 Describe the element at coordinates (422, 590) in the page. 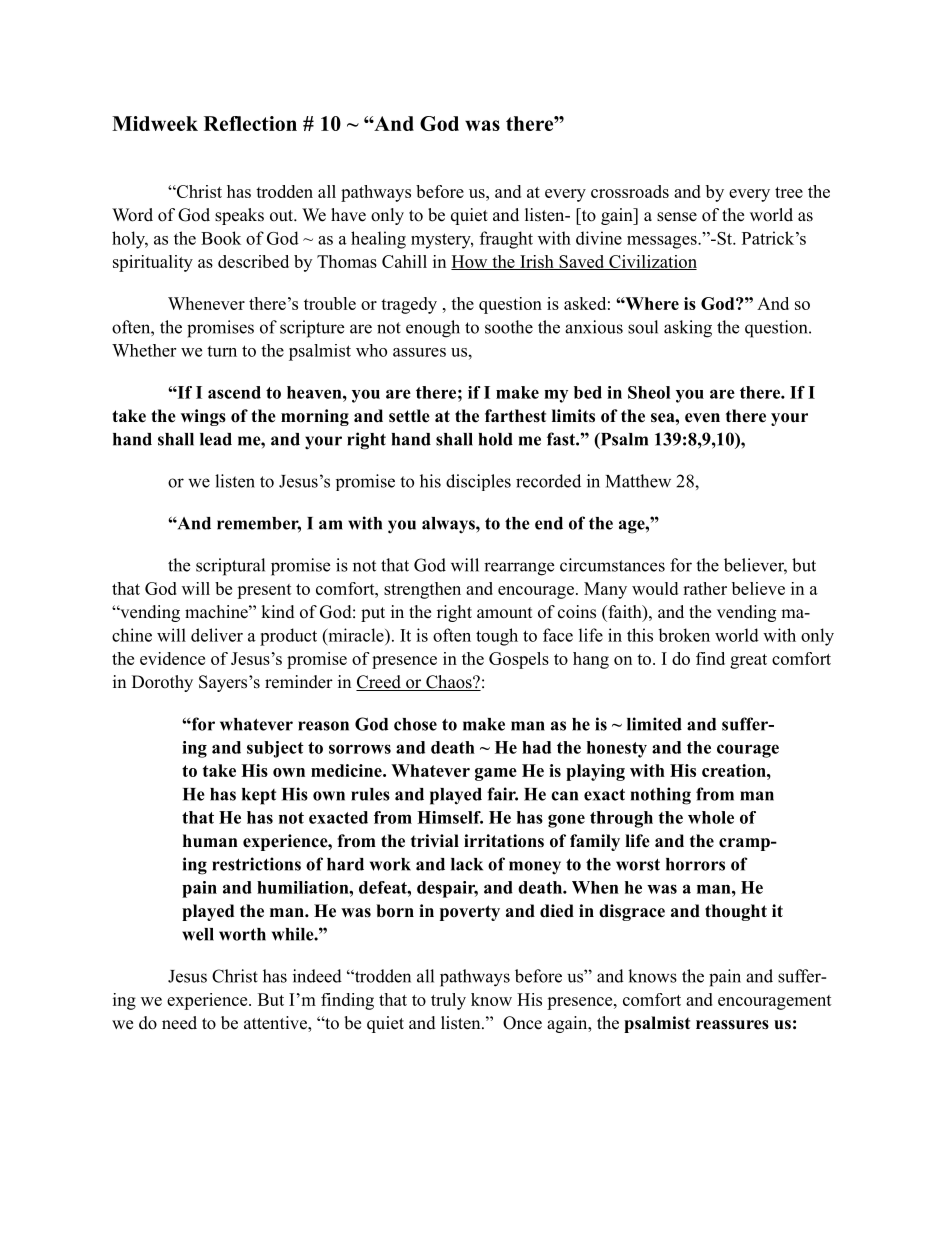

I see `strengthen` at that location.
